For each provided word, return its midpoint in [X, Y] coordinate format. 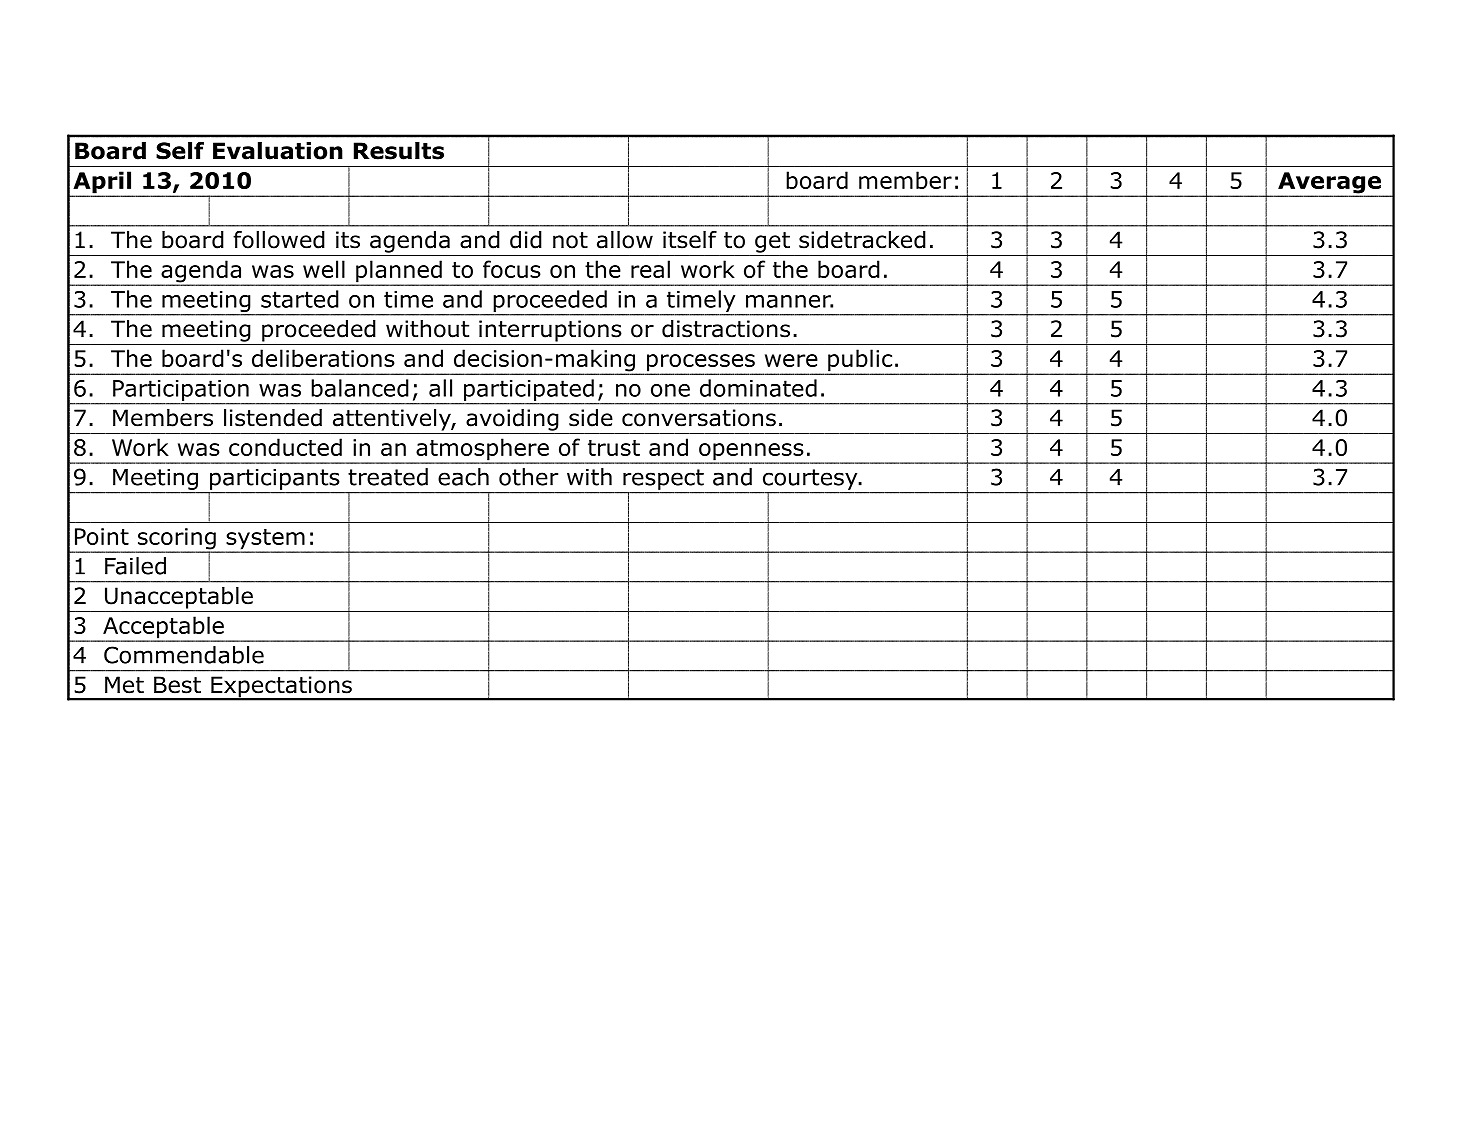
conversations [699, 418]
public [860, 361]
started [300, 299]
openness [751, 453]
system [265, 540]
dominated [758, 388]
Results [399, 151]
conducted [285, 447]
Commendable [184, 655]
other [528, 477]
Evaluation [278, 151]
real [650, 269]
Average [1329, 184]
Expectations [281, 688]
